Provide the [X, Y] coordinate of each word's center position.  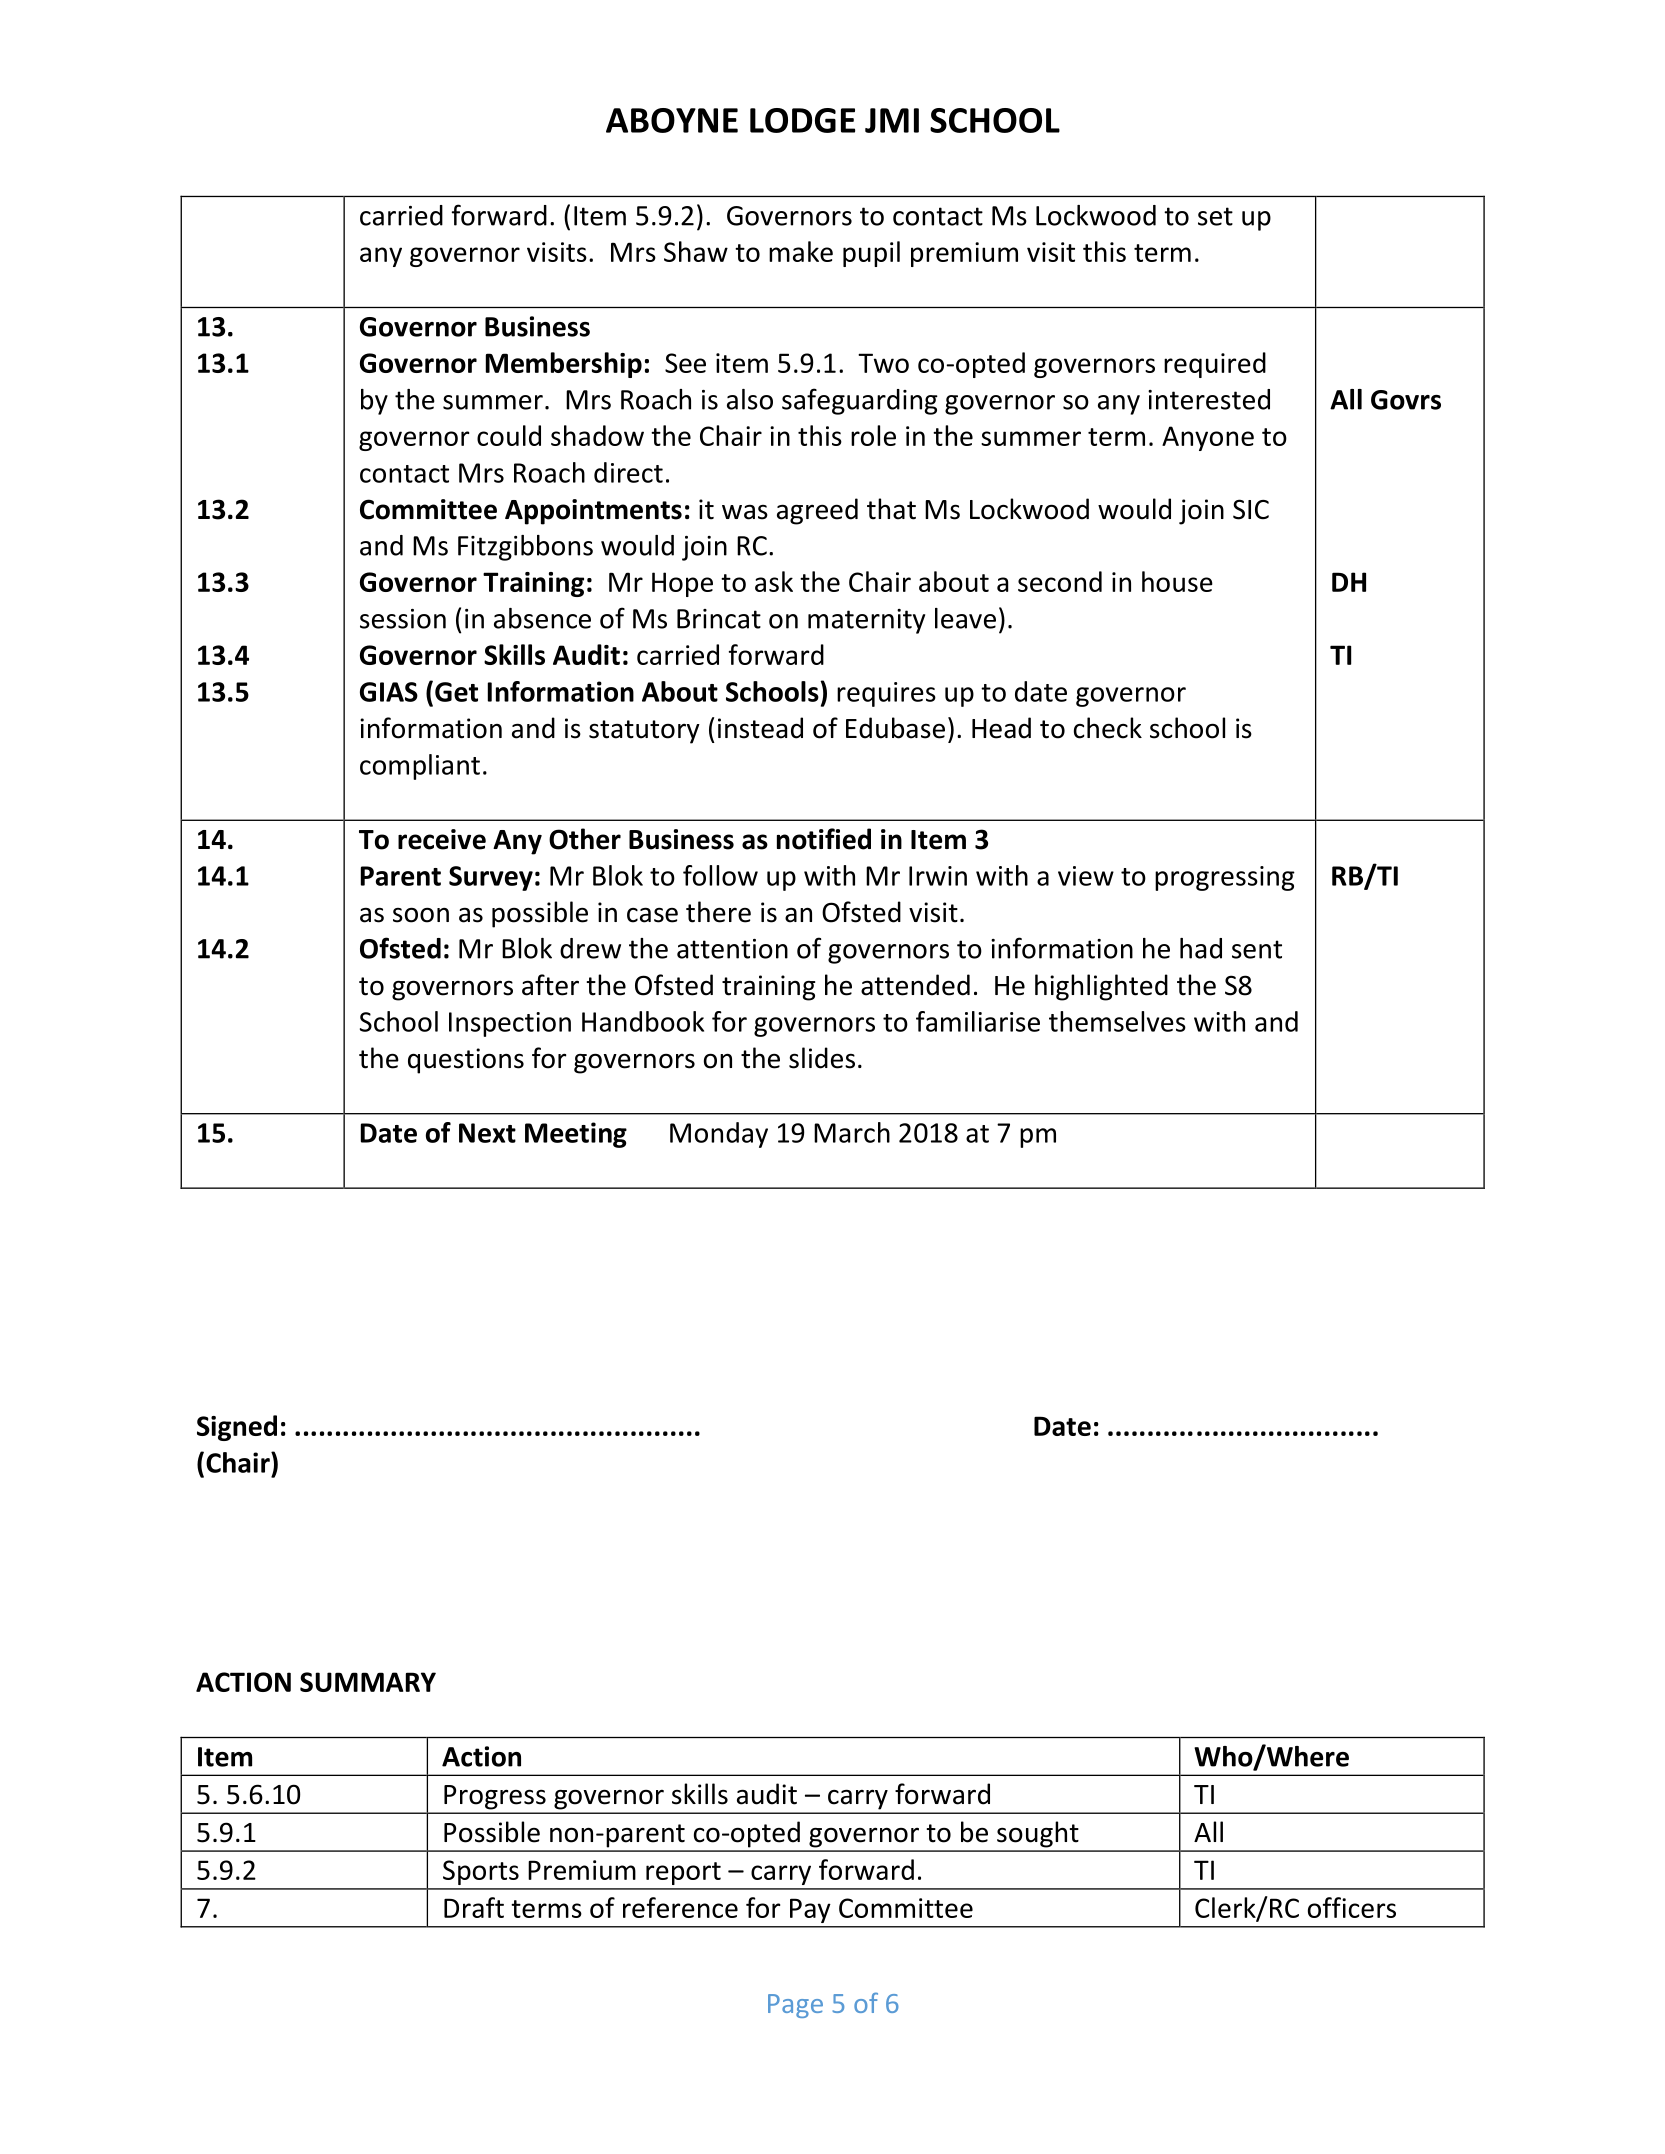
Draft [474, 1907]
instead [760, 728]
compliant [420, 767]
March [852, 1132]
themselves [1117, 1021]
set [1215, 216]
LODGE [802, 120]
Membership [564, 365]
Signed [237, 1428]
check [1108, 728]
